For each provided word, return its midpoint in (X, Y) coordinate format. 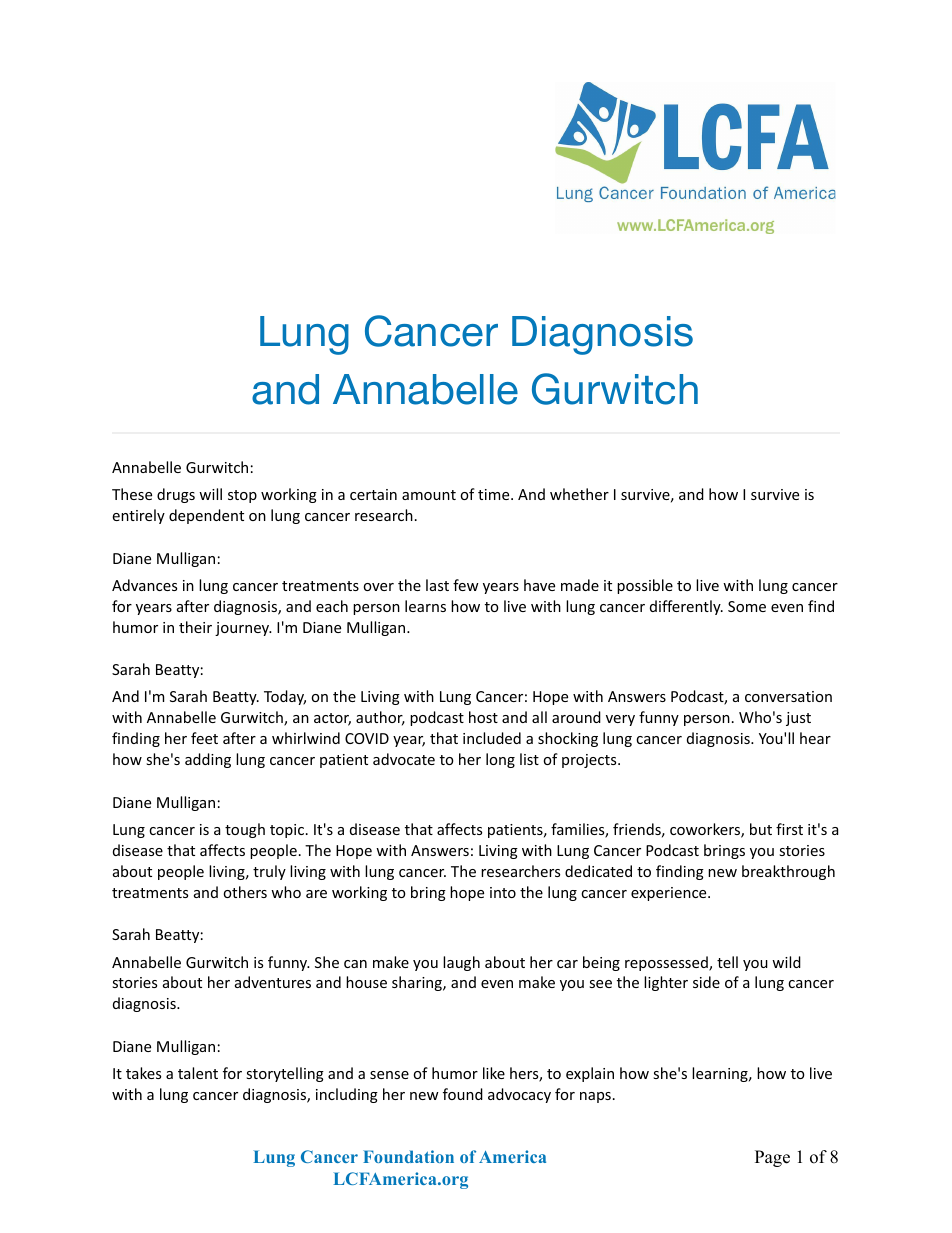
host (483, 717)
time (495, 494)
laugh (461, 963)
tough (245, 830)
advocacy (519, 1095)
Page (772, 1158)
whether (579, 494)
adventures (273, 982)
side (706, 982)
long (500, 760)
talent (198, 1073)
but (761, 829)
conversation (788, 696)
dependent (206, 516)
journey (243, 629)
